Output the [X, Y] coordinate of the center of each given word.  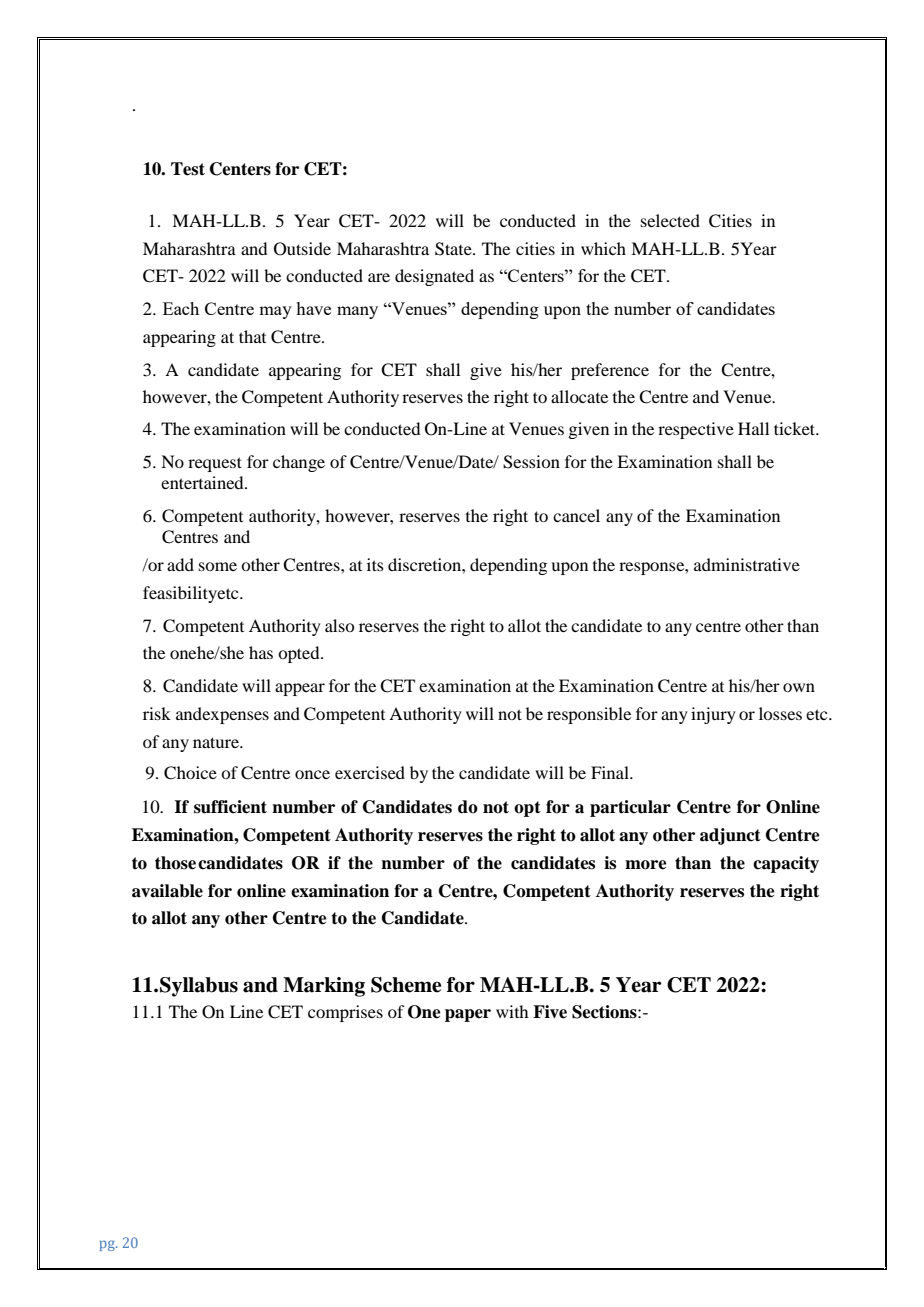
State [454, 249]
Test [188, 169]
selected [670, 220]
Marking [324, 987]
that [252, 336]
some [218, 566]
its [375, 564]
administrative [747, 564]
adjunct [730, 836]
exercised [370, 772]
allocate [579, 396]
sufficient [230, 807]
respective [696, 430]
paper [468, 1015]
